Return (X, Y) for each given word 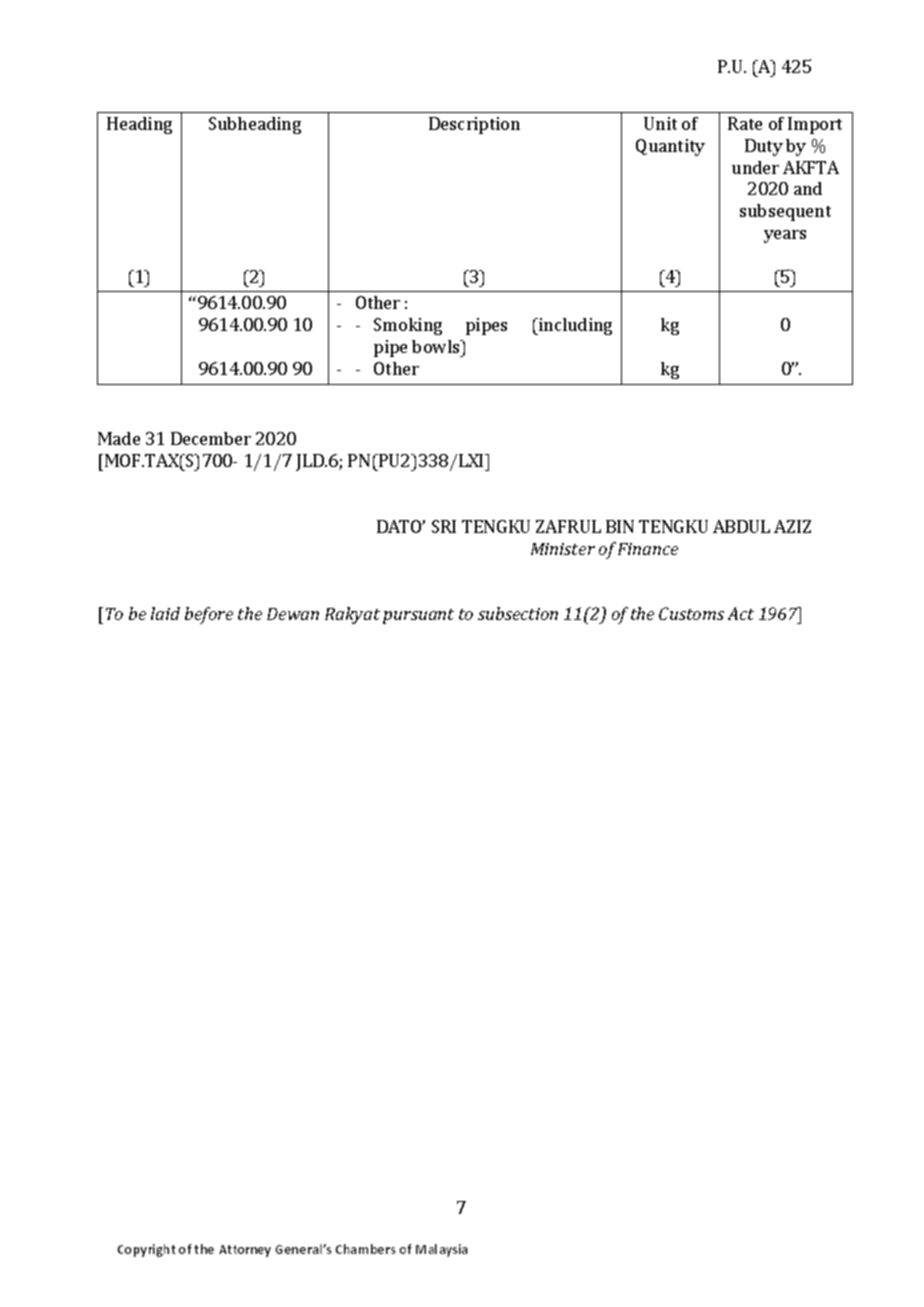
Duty (764, 147)
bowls (437, 346)
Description (474, 125)
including (574, 326)
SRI (444, 526)
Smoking (408, 326)
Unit (660, 123)
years (785, 236)
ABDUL (741, 526)
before (209, 615)
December (211, 438)
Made (119, 438)
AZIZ (792, 526)
